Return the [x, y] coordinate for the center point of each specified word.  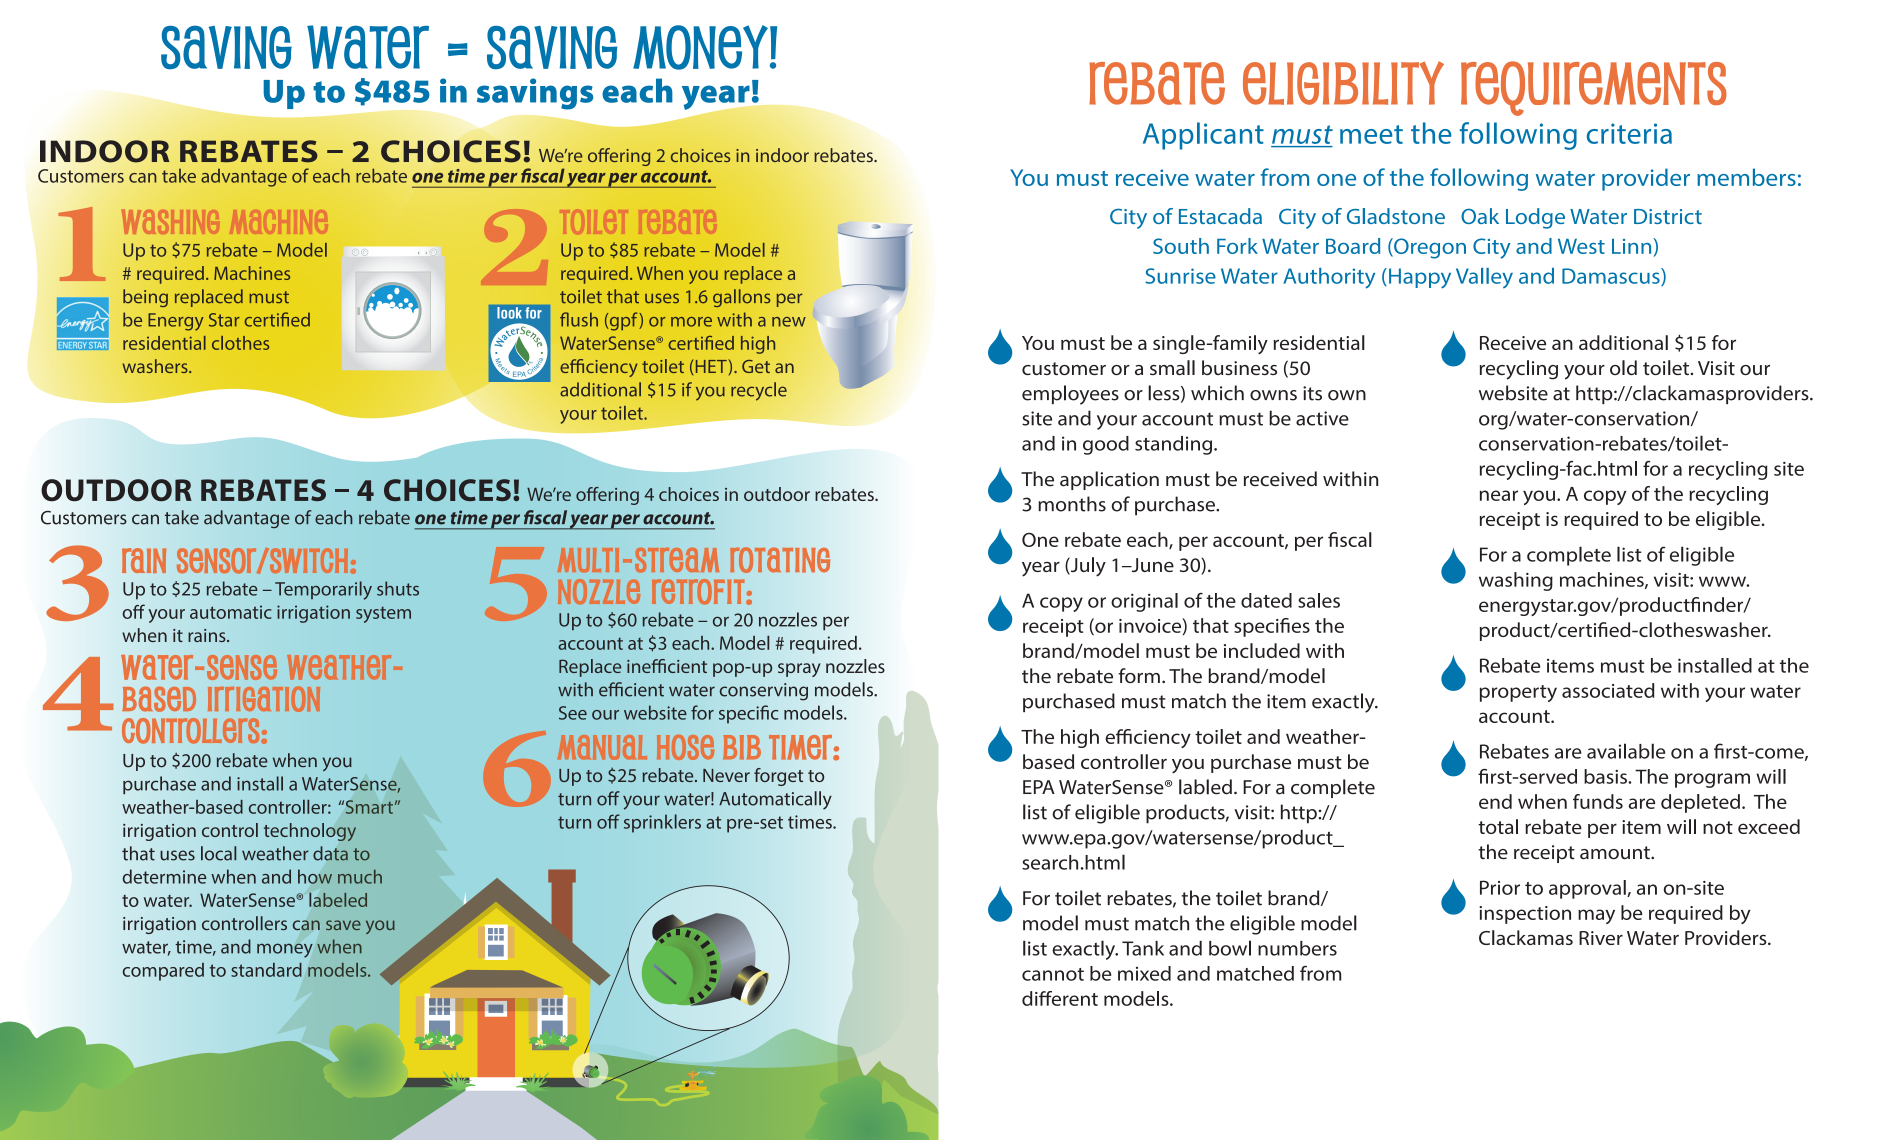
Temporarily [323, 590]
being [145, 298]
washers [156, 366]
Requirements [1594, 88]
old [1623, 367]
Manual [602, 747]
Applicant [1203, 136]
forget [778, 777]
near [1499, 495]
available [1626, 751]
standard [266, 970]
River [1601, 938]
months [1072, 504]
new [789, 322]
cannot [1053, 974]
